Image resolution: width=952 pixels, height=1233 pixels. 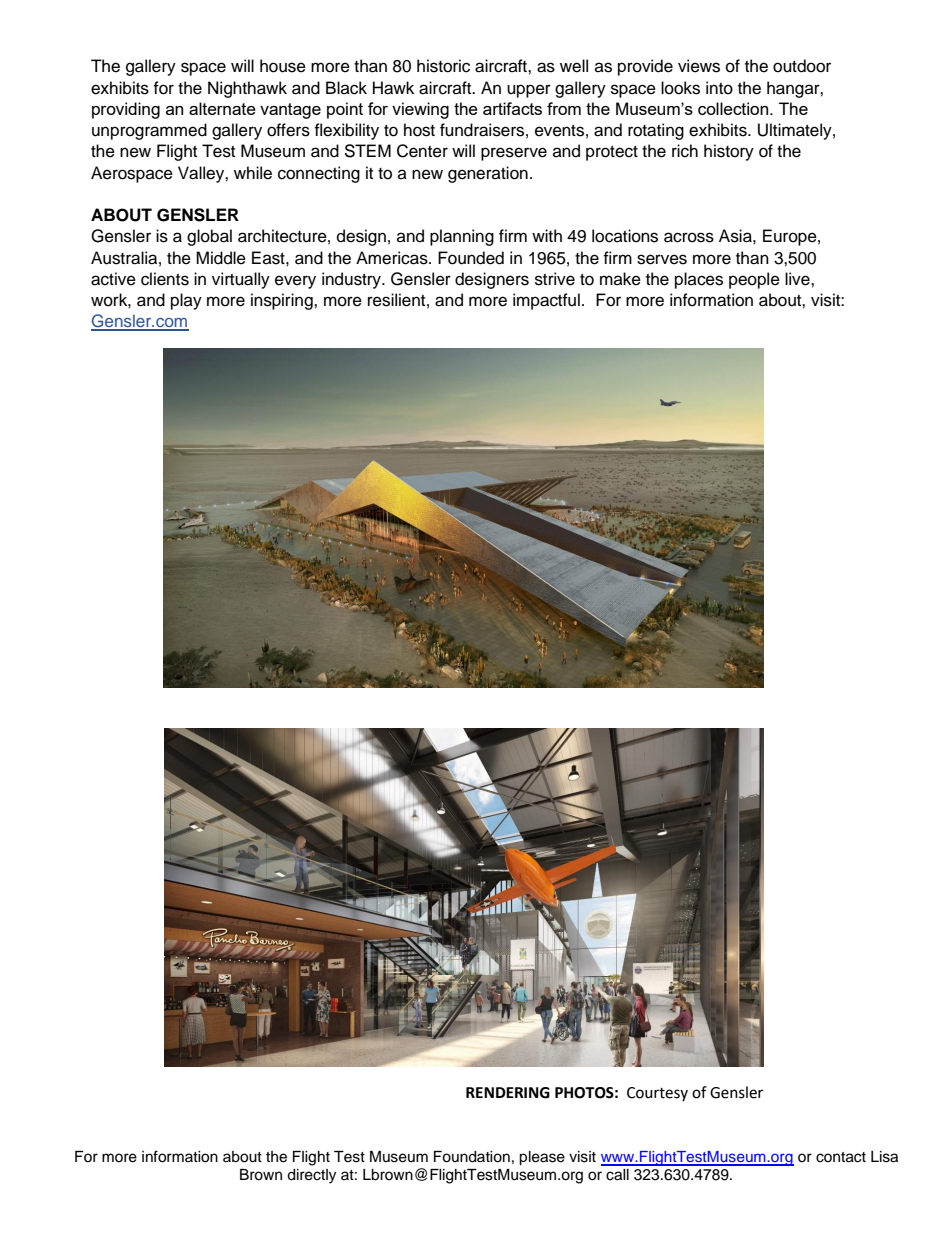 What do you see at coordinates (841, 1157) in the screenshot?
I see `contact` at bounding box center [841, 1157].
